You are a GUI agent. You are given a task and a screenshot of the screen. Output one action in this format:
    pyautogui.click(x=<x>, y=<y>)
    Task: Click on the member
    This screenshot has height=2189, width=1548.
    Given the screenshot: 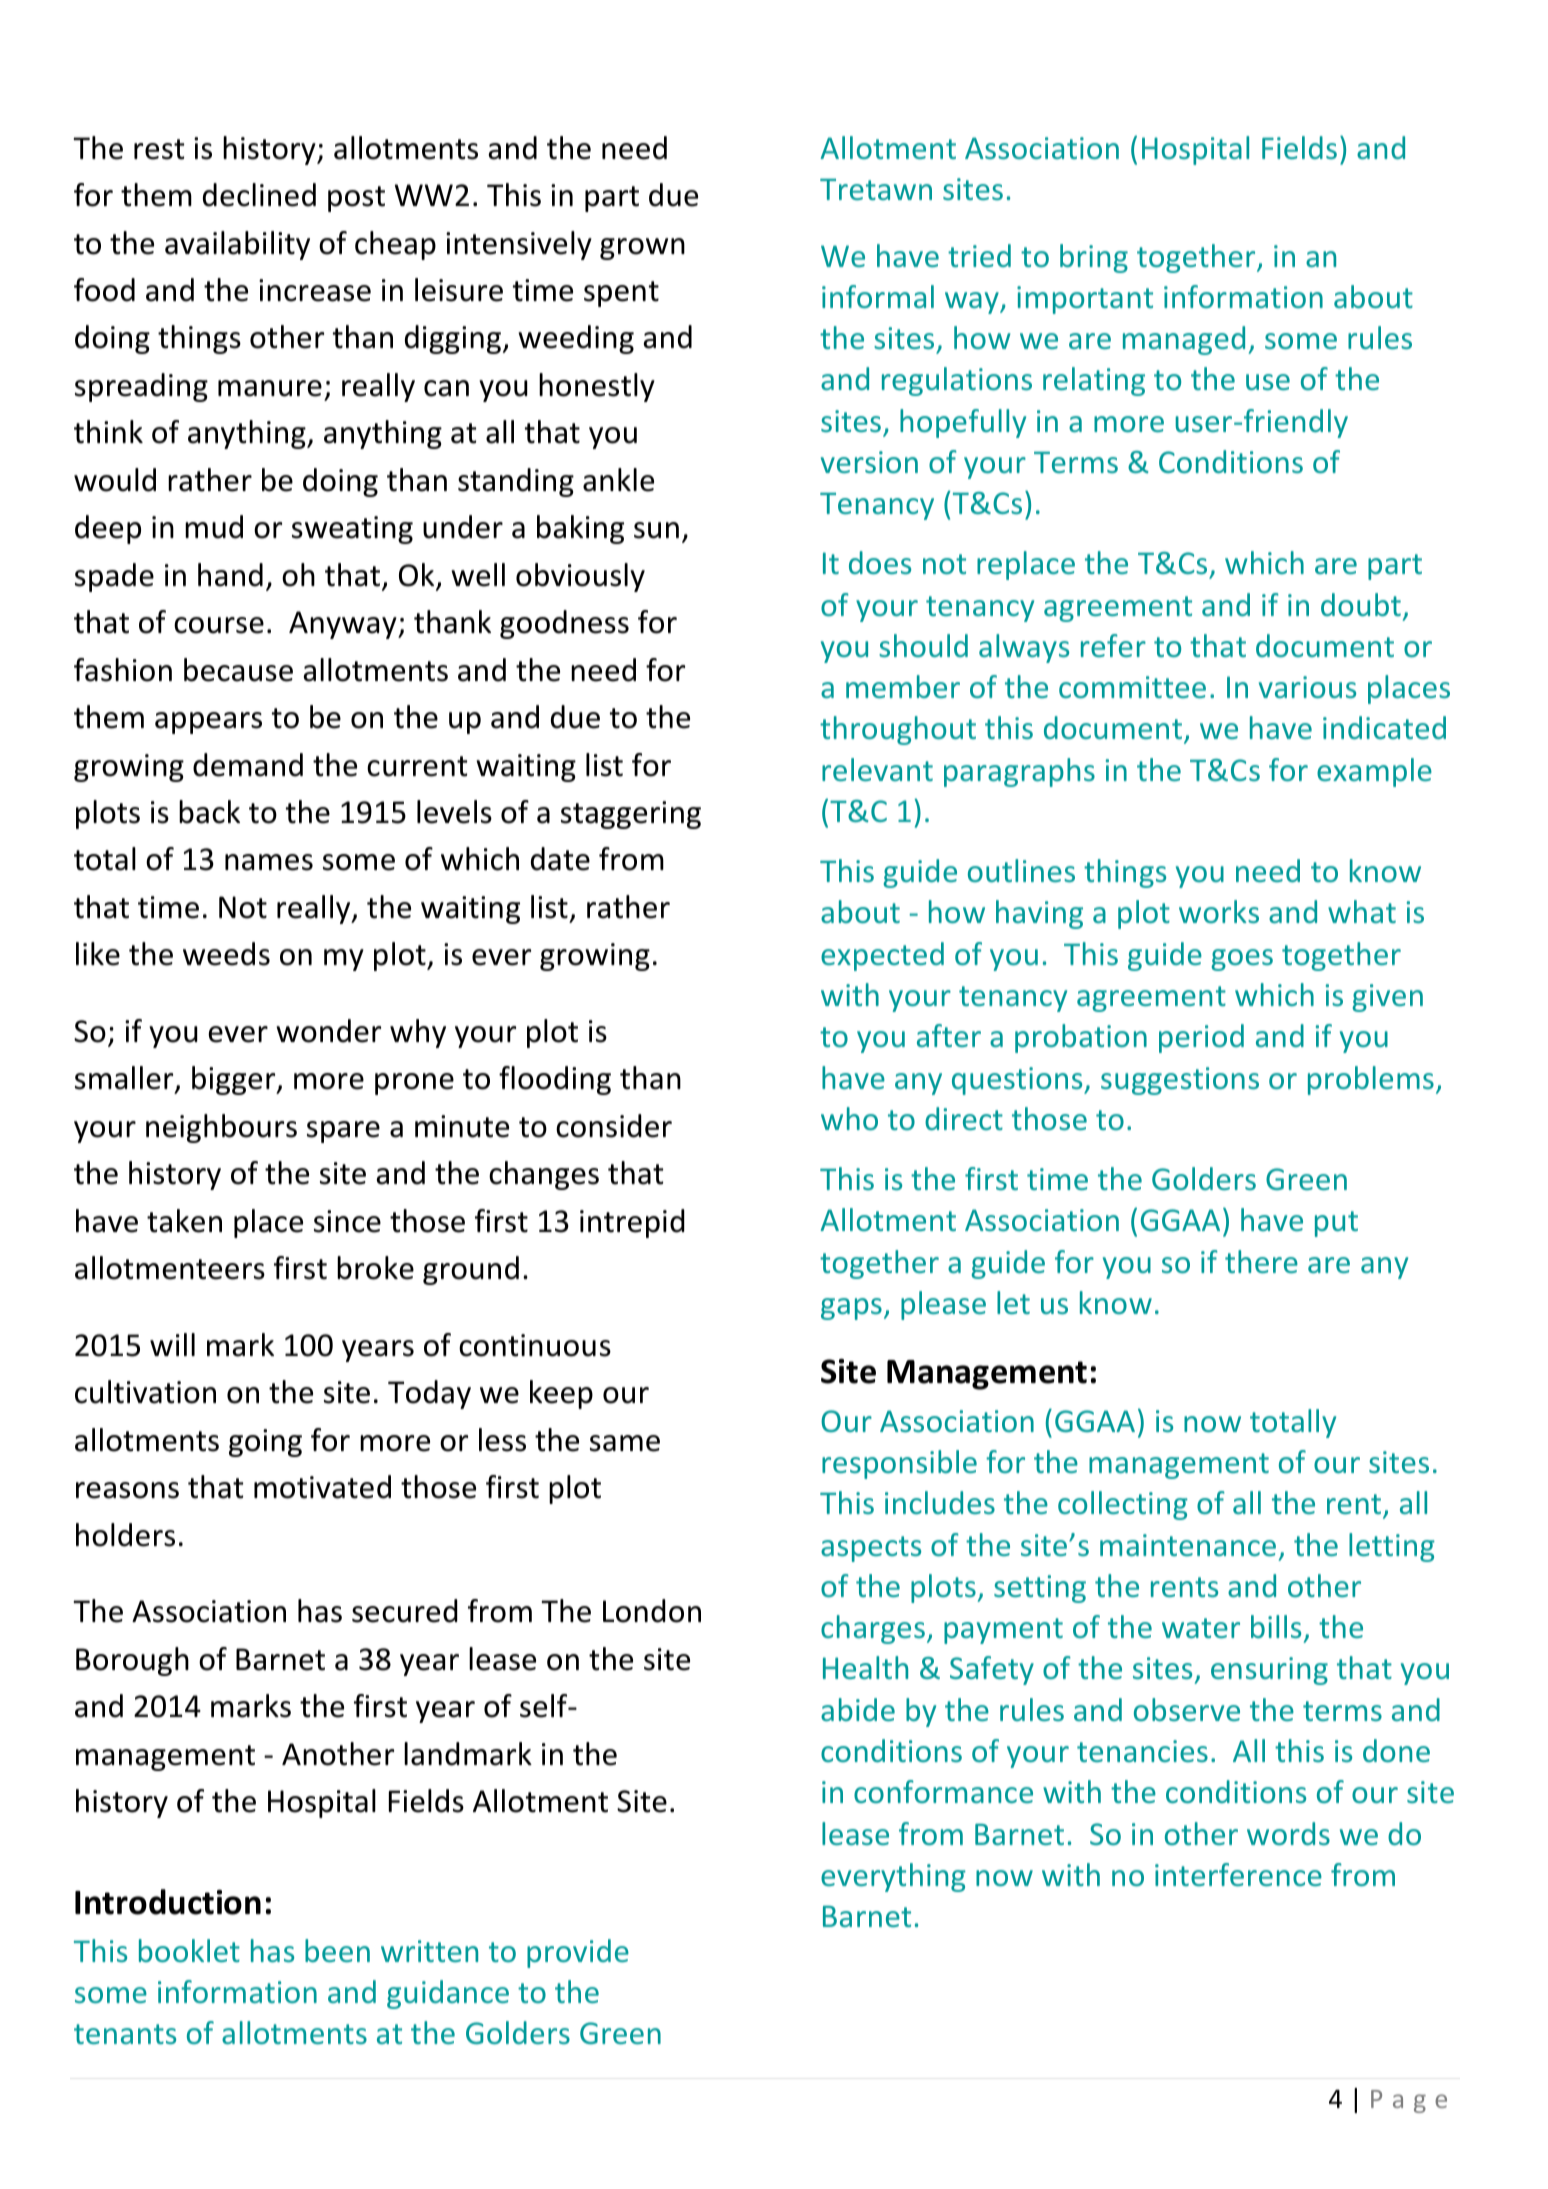 What is the action you would take?
    pyautogui.click(x=903, y=686)
